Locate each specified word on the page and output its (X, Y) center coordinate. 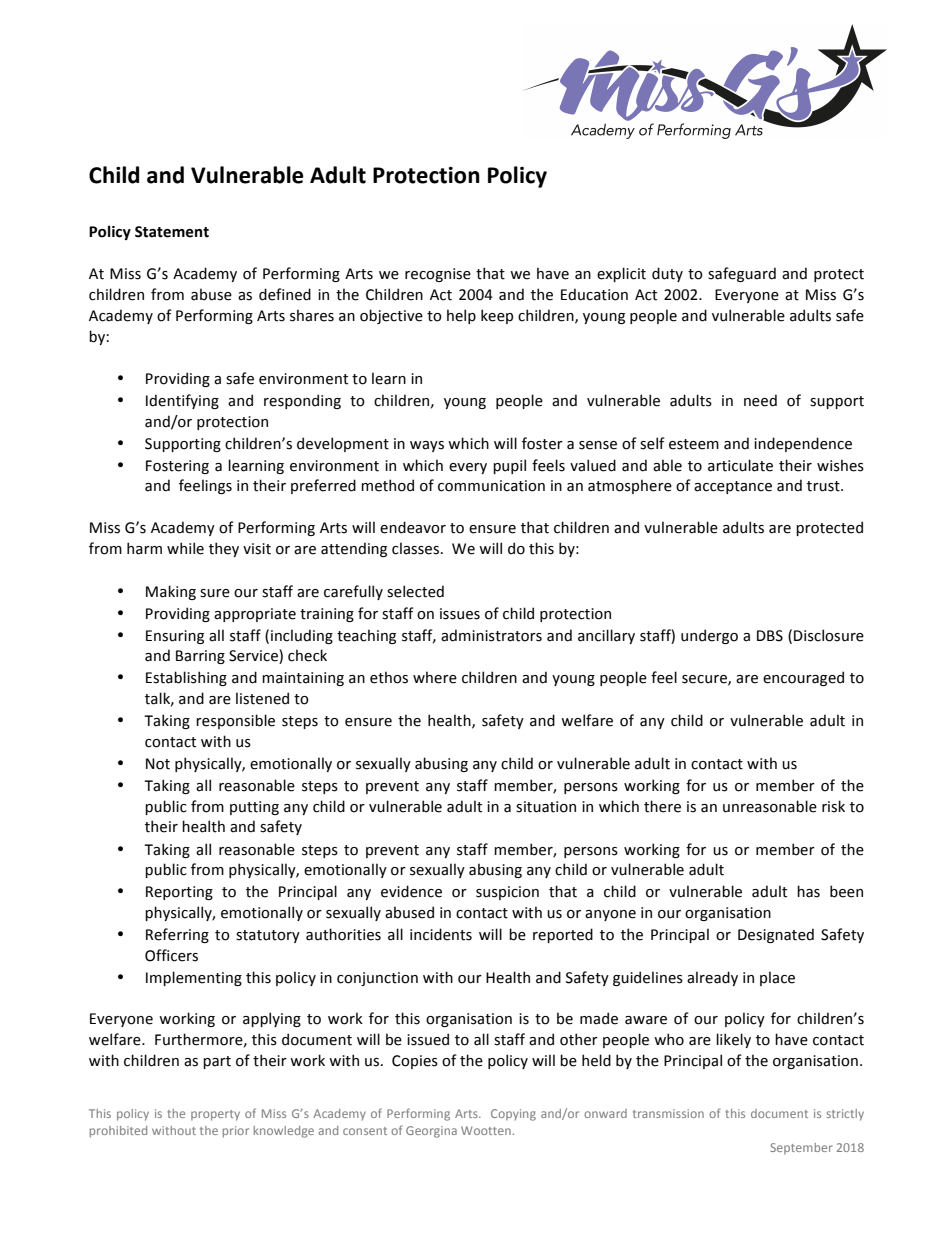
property (215, 1115)
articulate (740, 465)
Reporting (179, 893)
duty (667, 274)
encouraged (803, 678)
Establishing (186, 678)
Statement (172, 232)
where (435, 677)
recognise (438, 275)
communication (491, 486)
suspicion (507, 893)
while (185, 548)
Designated (776, 935)
